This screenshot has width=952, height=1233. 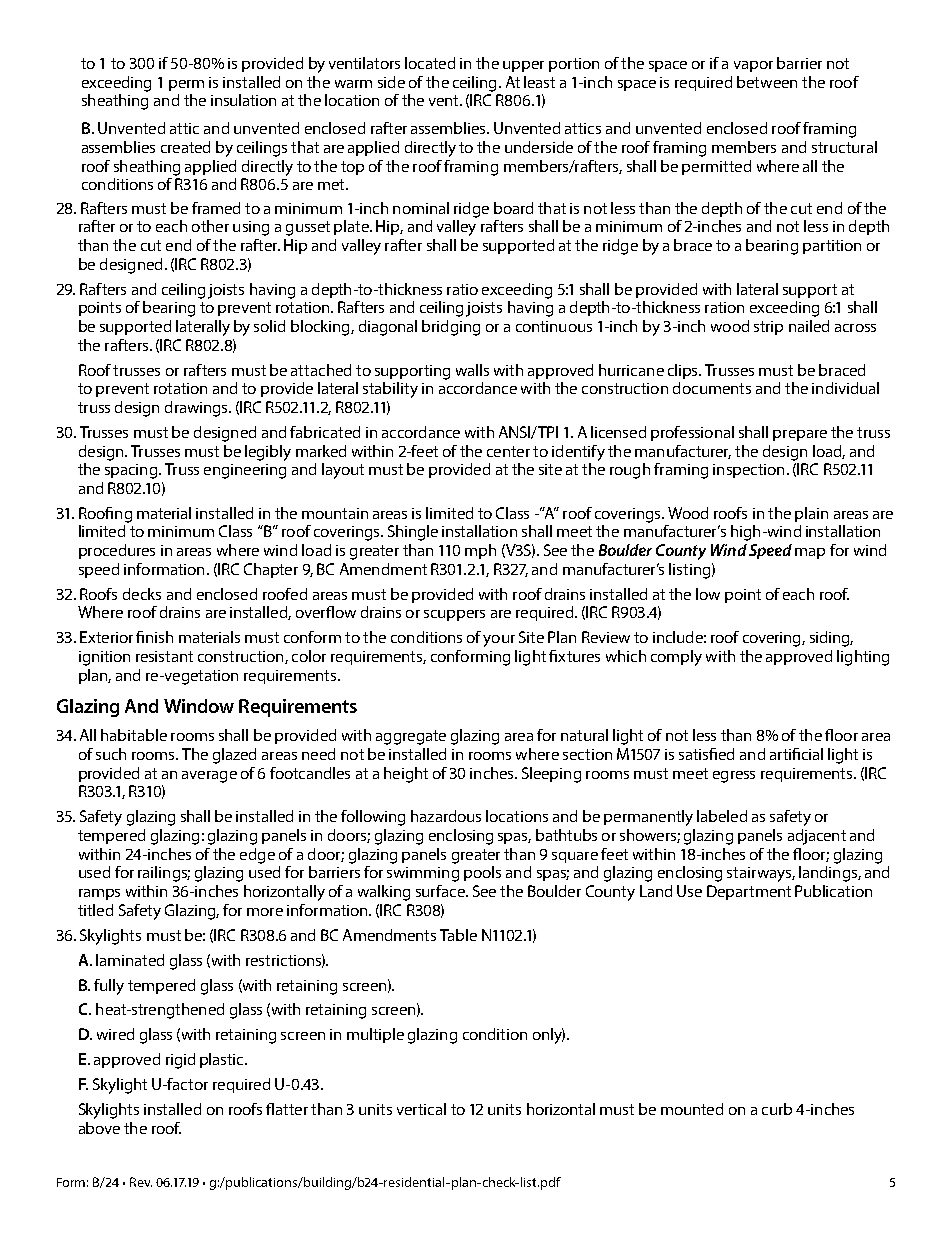 I want to click on map, so click(x=810, y=553).
